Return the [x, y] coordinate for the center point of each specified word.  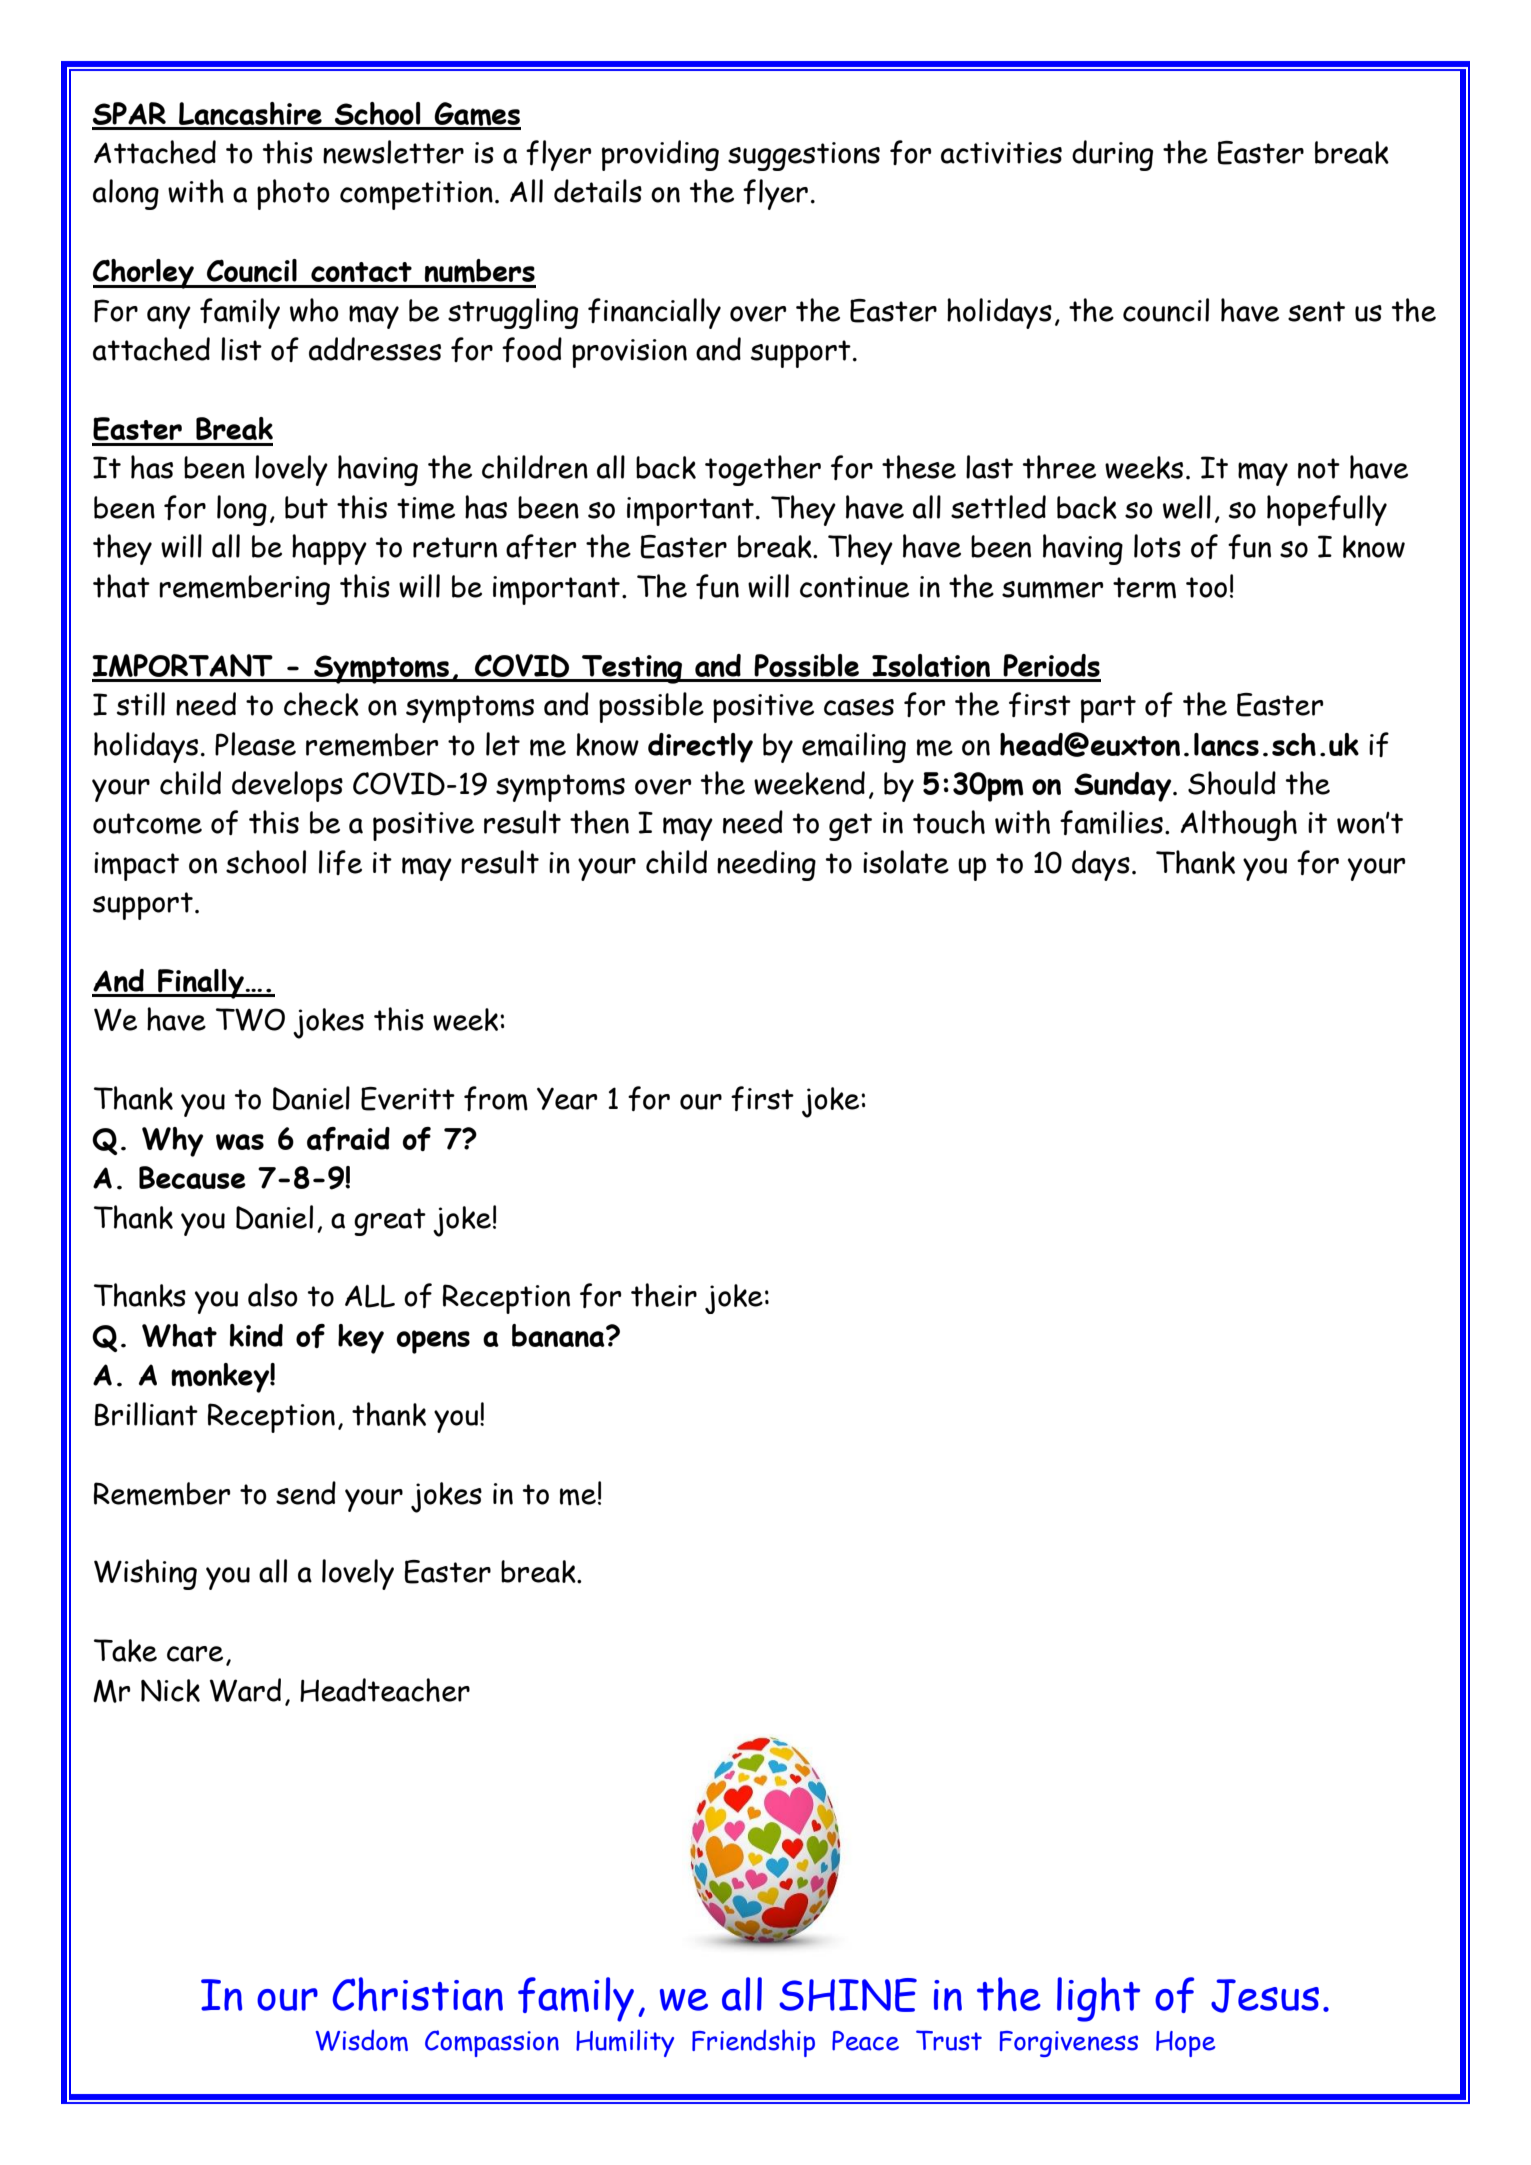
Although [1238, 825]
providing [660, 155]
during [1112, 155]
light [1098, 1999]
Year [567, 1098]
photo [293, 194]
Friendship [753, 2043]
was [240, 1142]
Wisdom [362, 2040]
